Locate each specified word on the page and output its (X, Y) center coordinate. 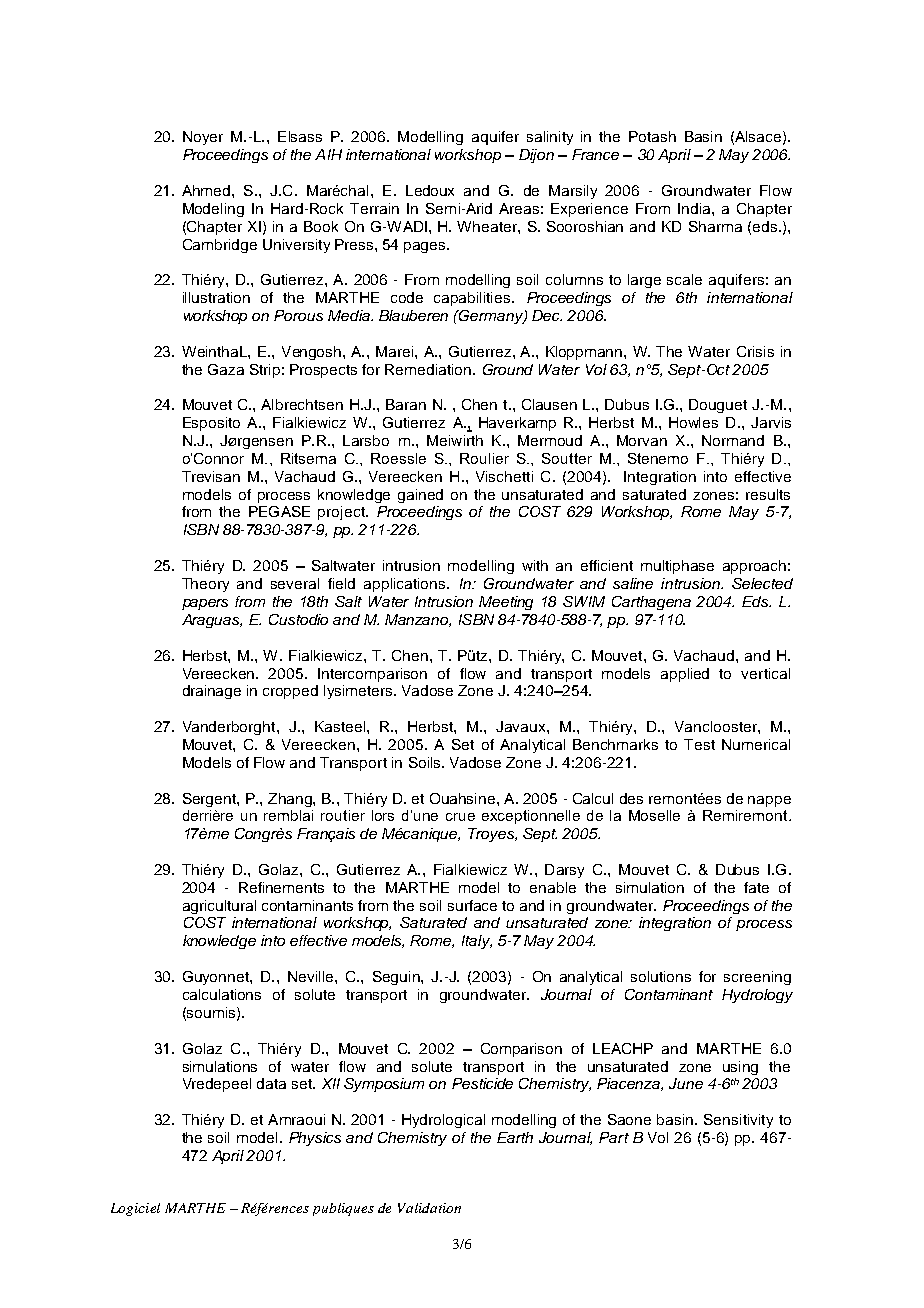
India (695, 208)
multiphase (677, 567)
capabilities (473, 299)
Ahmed (207, 190)
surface (472, 905)
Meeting (506, 603)
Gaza (226, 369)
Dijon (536, 156)
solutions (661, 976)
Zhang (291, 800)
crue (460, 817)
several (295, 583)
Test (699, 744)
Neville (312, 976)
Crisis (755, 351)
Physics (315, 1139)
